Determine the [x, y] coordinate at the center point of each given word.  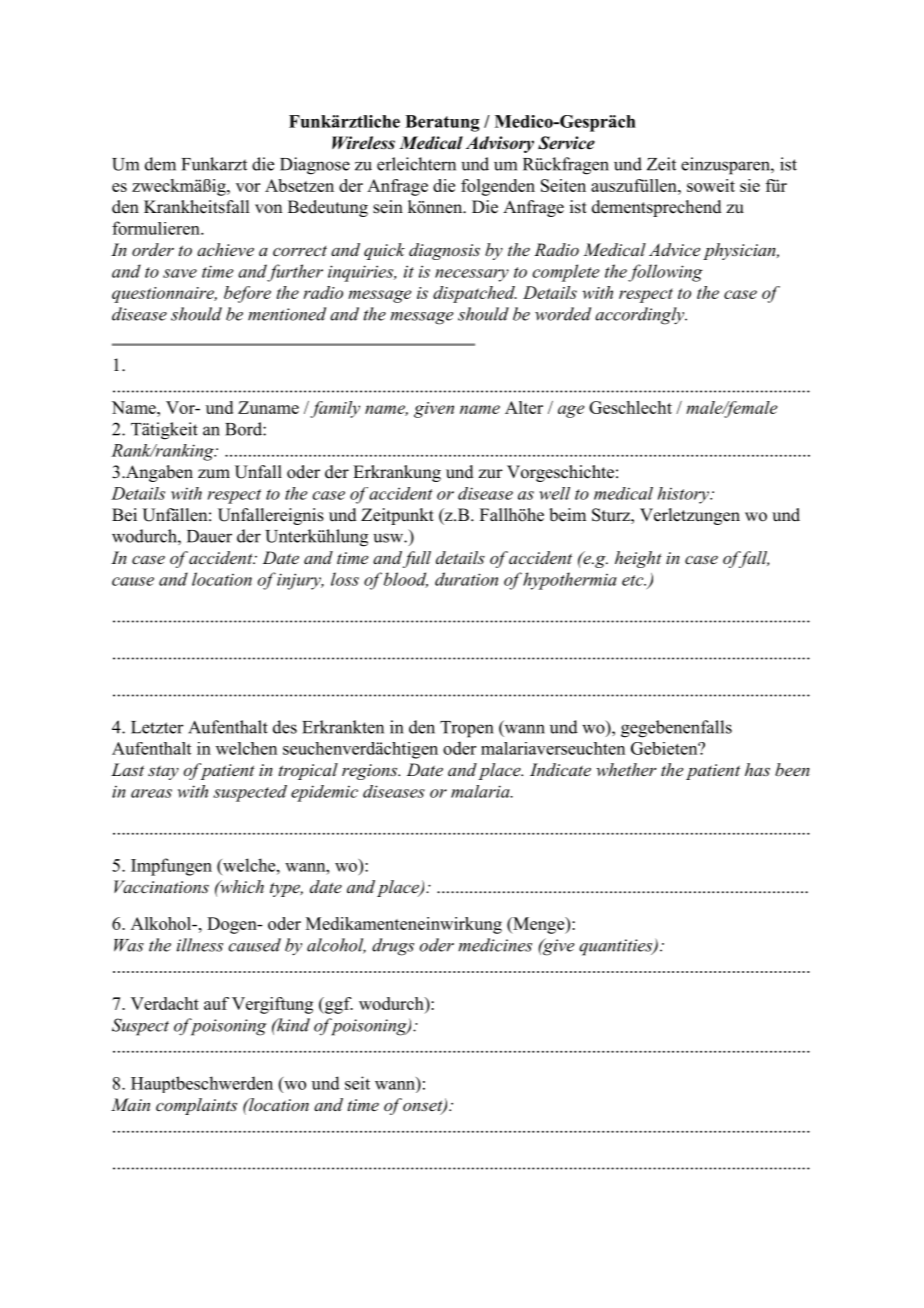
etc [634, 580]
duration [466, 579]
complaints [196, 1106]
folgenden [498, 187]
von [268, 209]
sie [750, 185]
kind [292, 1025]
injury [300, 581]
